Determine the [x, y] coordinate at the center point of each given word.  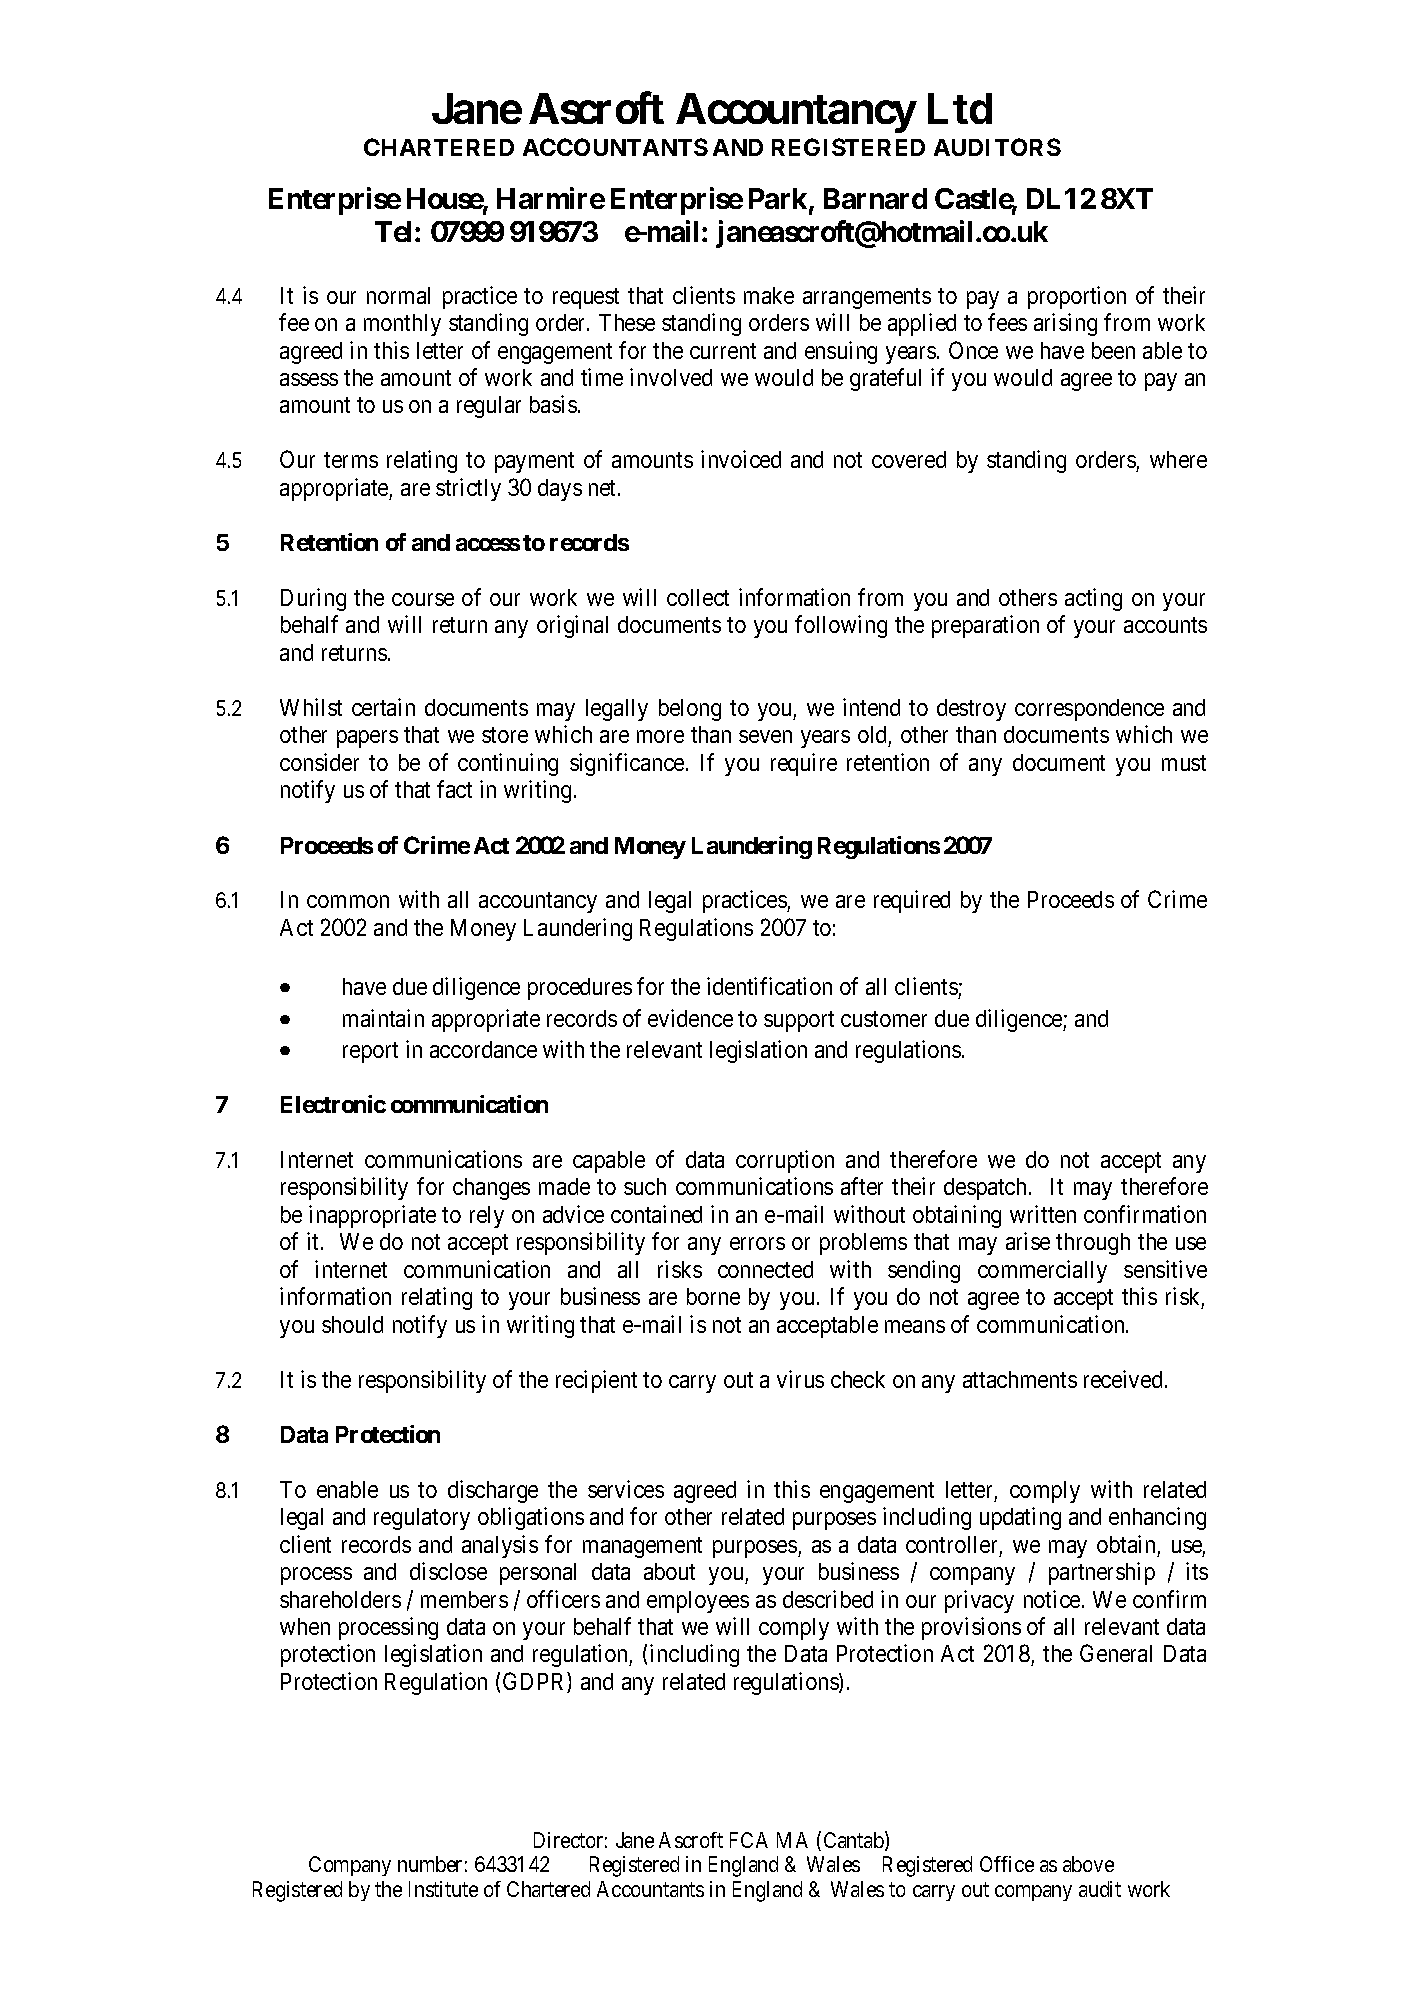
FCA [749, 1840]
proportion [1077, 297]
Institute [443, 1889]
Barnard [875, 198]
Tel [395, 231]
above [1088, 1864]
